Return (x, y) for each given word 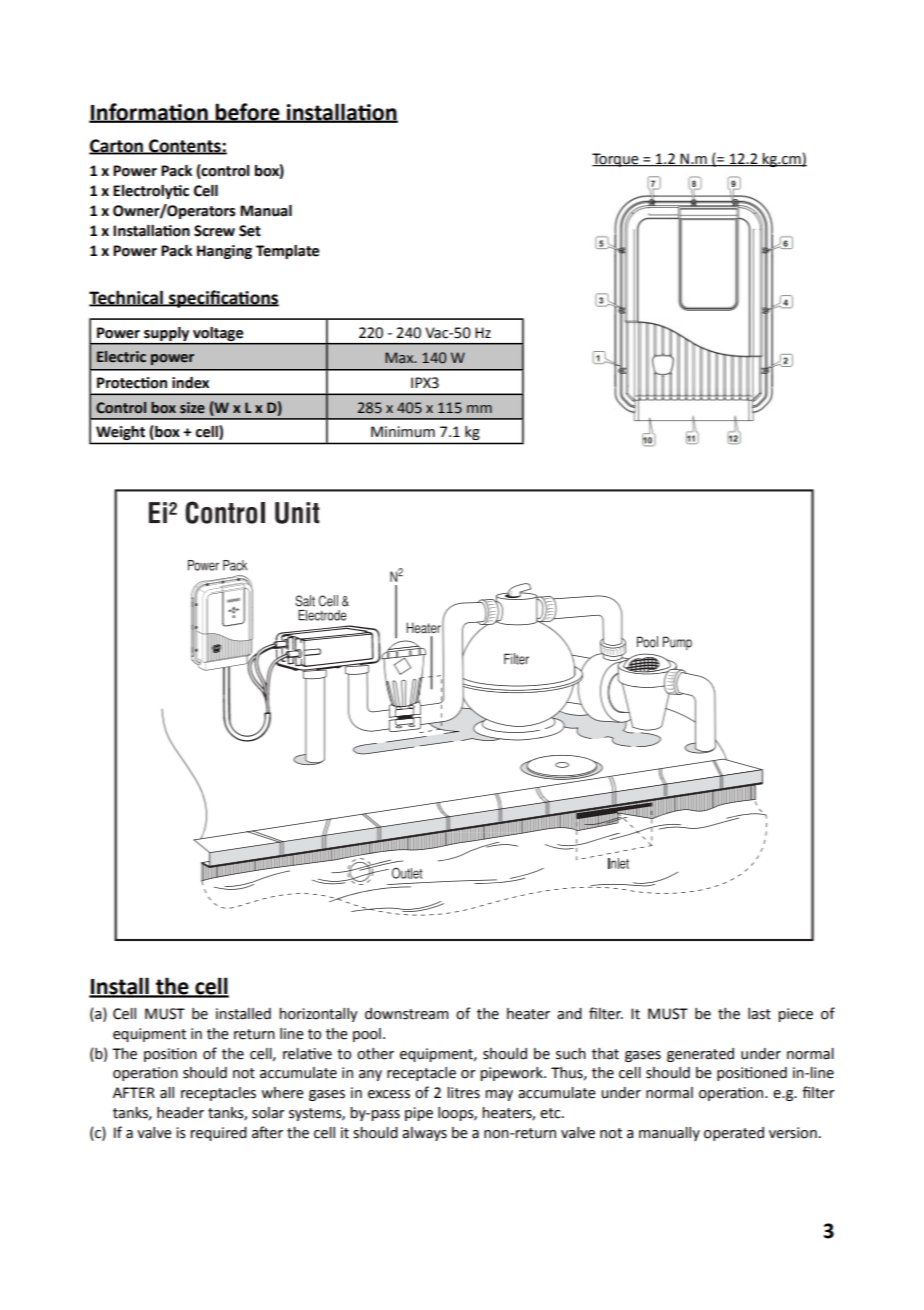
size (192, 408)
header (180, 1113)
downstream (407, 1014)
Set (250, 231)
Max (400, 358)
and (569, 1014)
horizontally (318, 1015)
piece (795, 1015)
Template (287, 252)
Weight (120, 433)
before (248, 112)
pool (367, 1035)
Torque (616, 160)
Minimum (403, 432)
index (190, 383)
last (759, 1014)
